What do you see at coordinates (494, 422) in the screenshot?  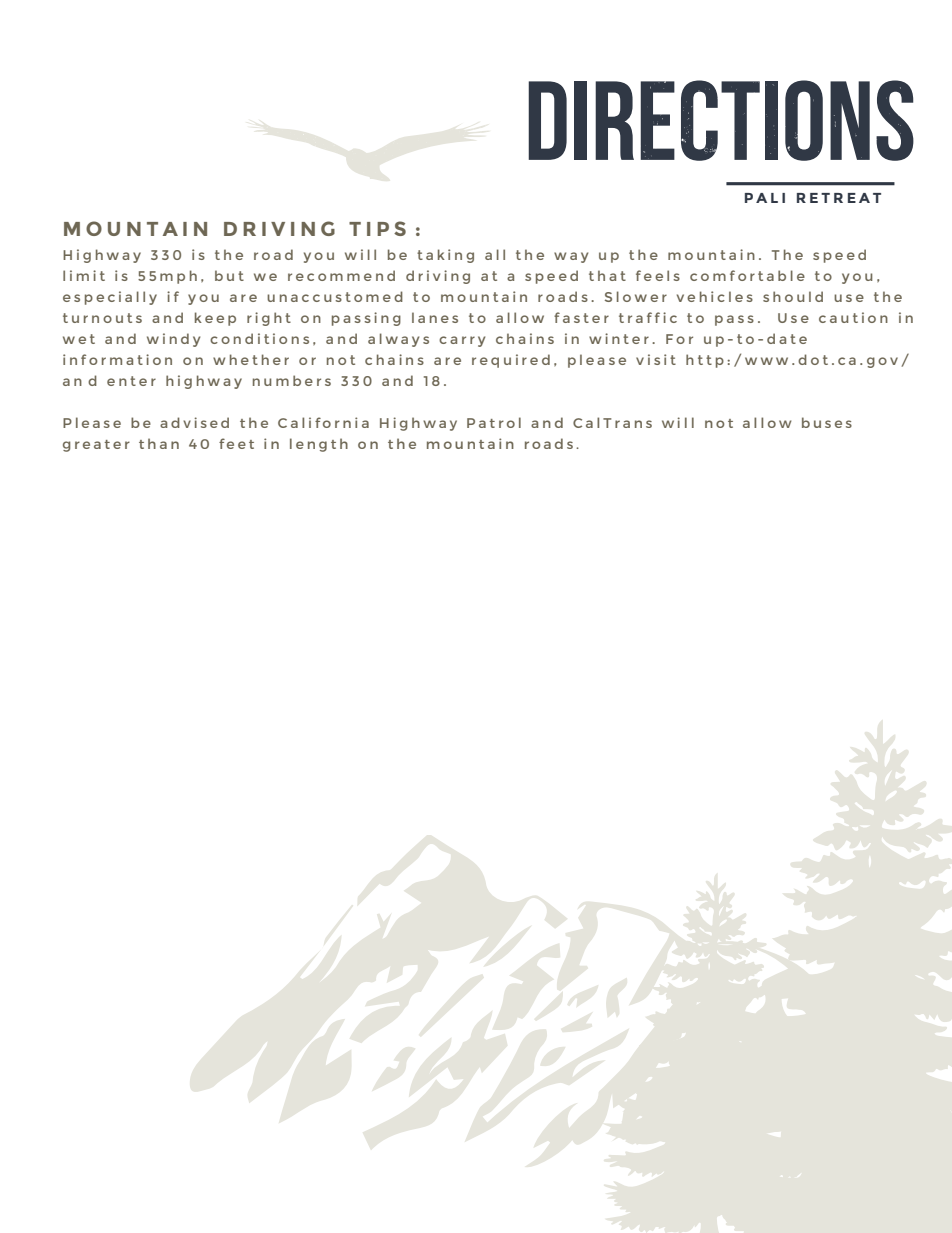 I see `Patrol` at bounding box center [494, 422].
